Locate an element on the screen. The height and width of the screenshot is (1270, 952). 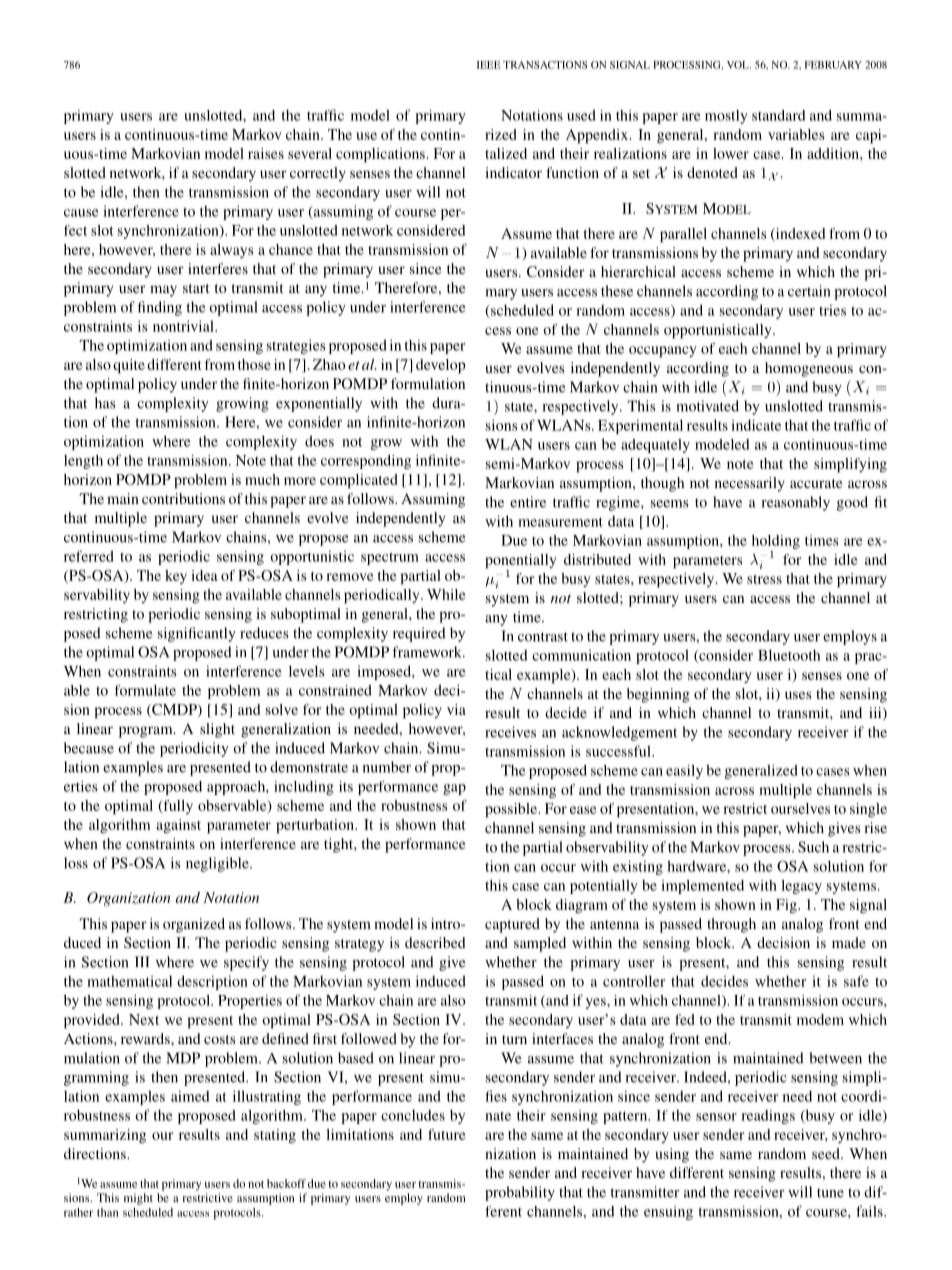
quite is located at coordinates (129, 366).
